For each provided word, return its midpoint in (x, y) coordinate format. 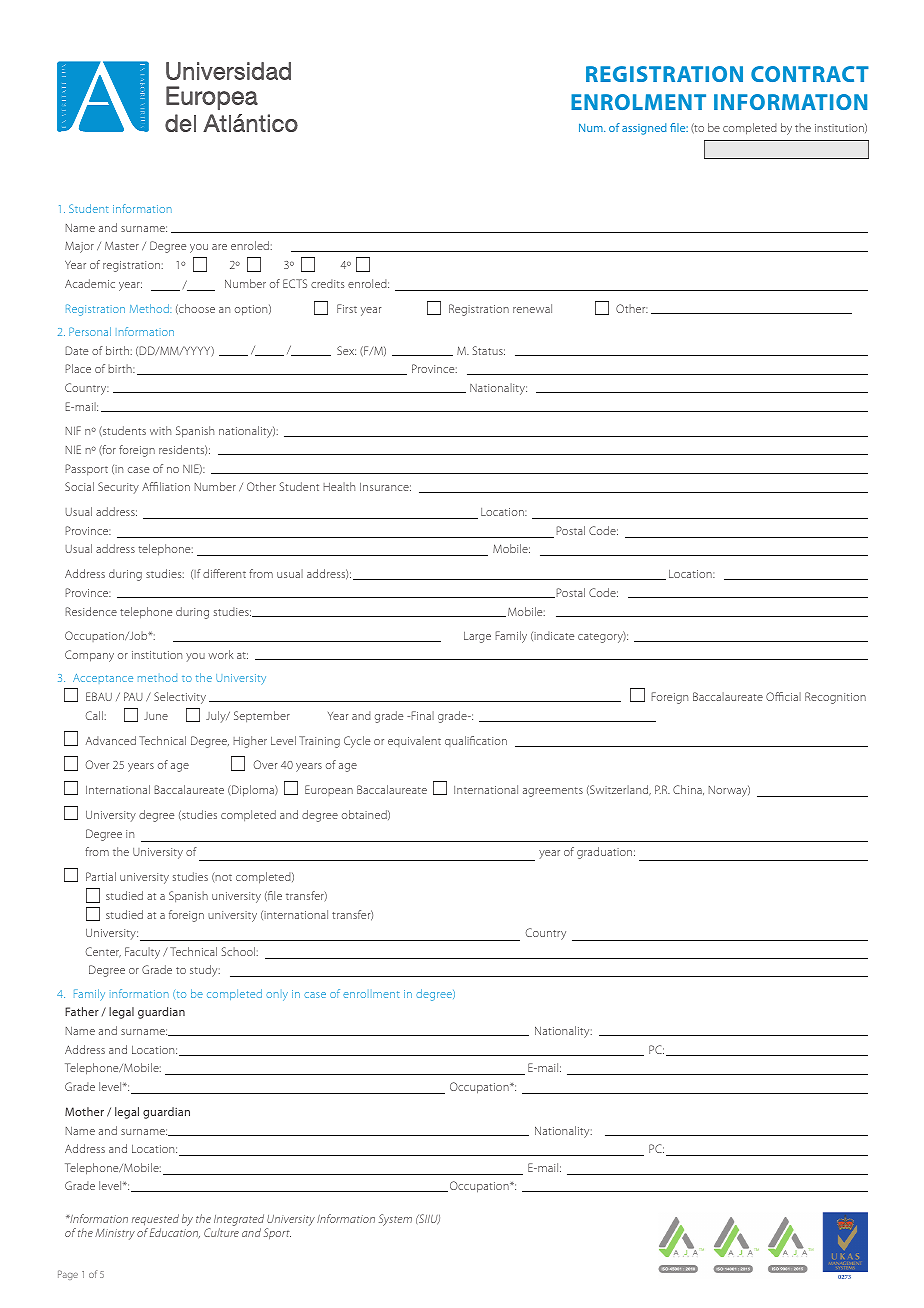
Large (477, 637)
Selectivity (180, 698)
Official (783, 696)
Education (175, 1233)
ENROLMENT (638, 102)
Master (122, 245)
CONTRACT (810, 74)
